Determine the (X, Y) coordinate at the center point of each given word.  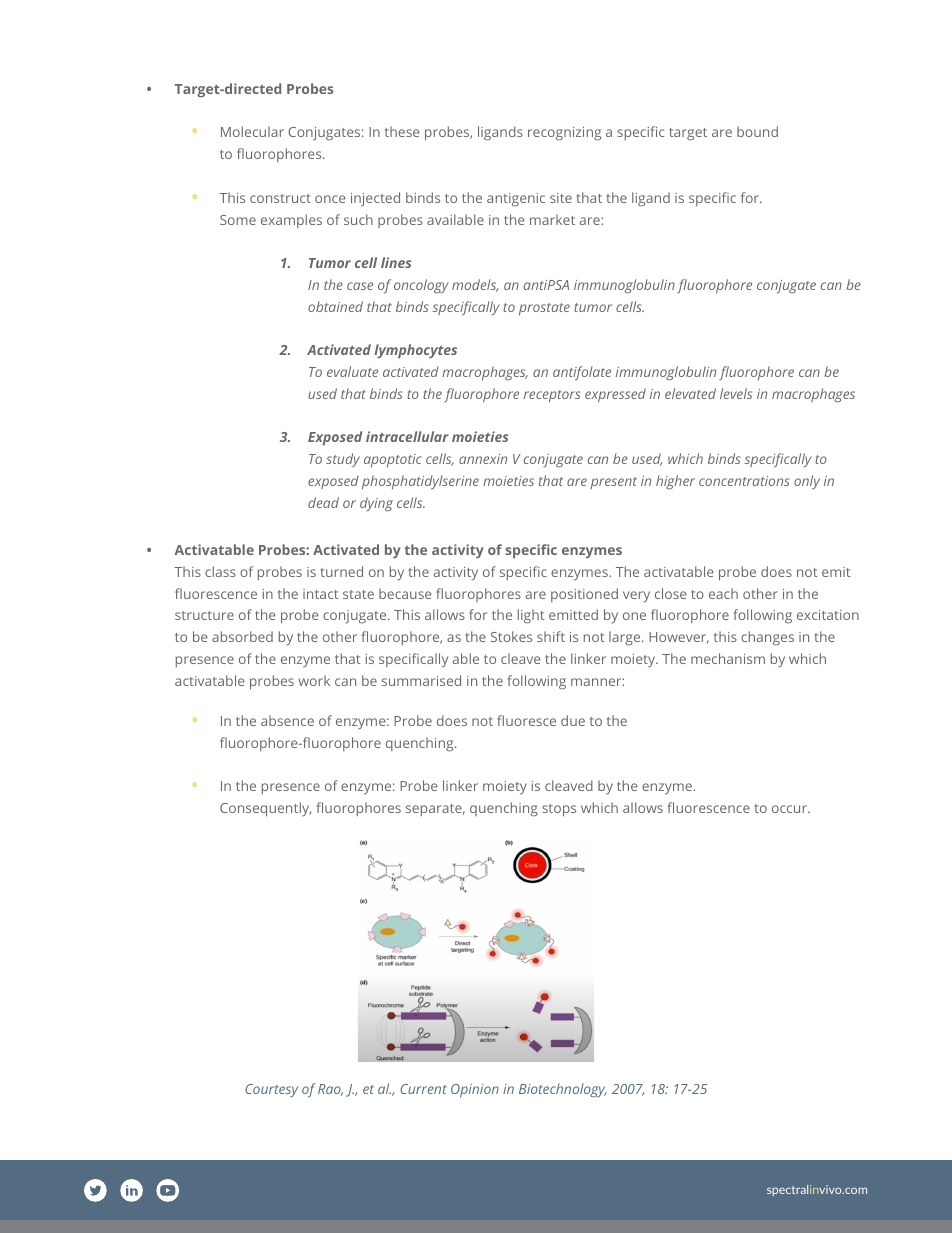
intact (321, 594)
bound (757, 131)
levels (736, 393)
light (531, 616)
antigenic (516, 199)
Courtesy (271, 1090)
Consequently (265, 809)
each (723, 593)
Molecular (252, 131)
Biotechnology (563, 1090)
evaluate (352, 371)
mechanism (728, 658)
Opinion (475, 1091)
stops (559, 810)
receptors (552, 396)
